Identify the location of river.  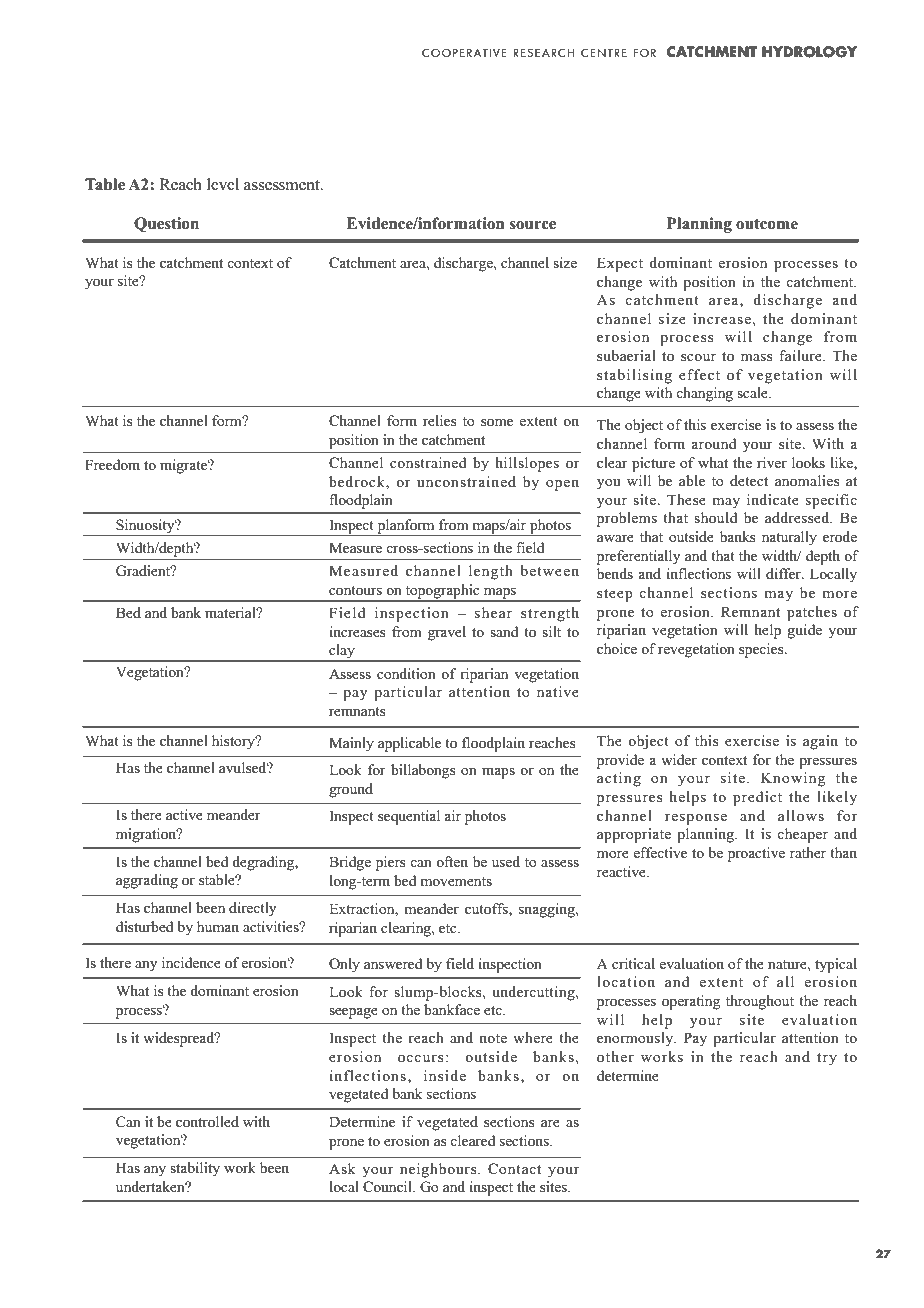
(772, 462).
